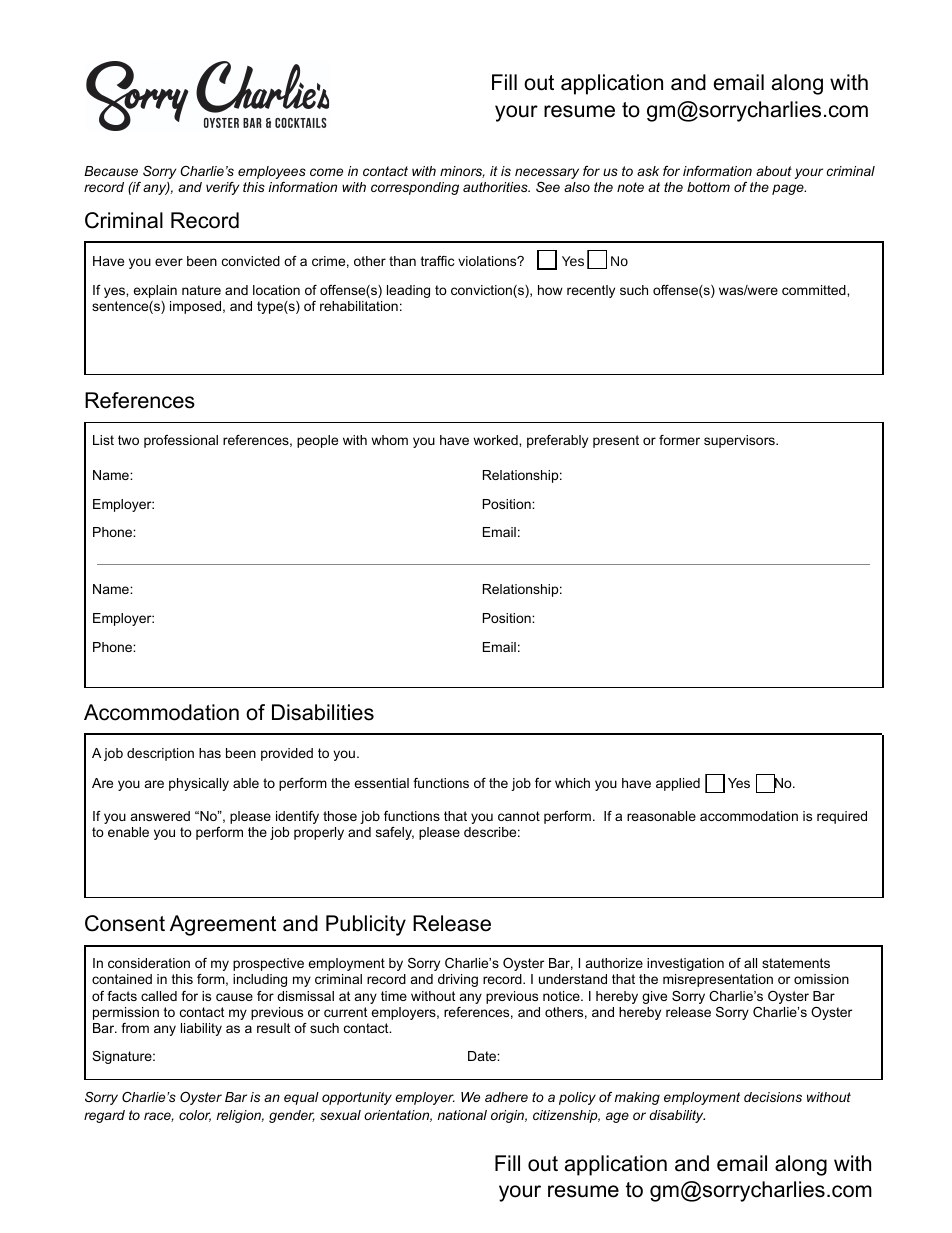 The width and height of the page is (952, 1233). What do you see at coordinates (496, 187) in the page?
I see `authorities` at bounding box center [496, 187].
